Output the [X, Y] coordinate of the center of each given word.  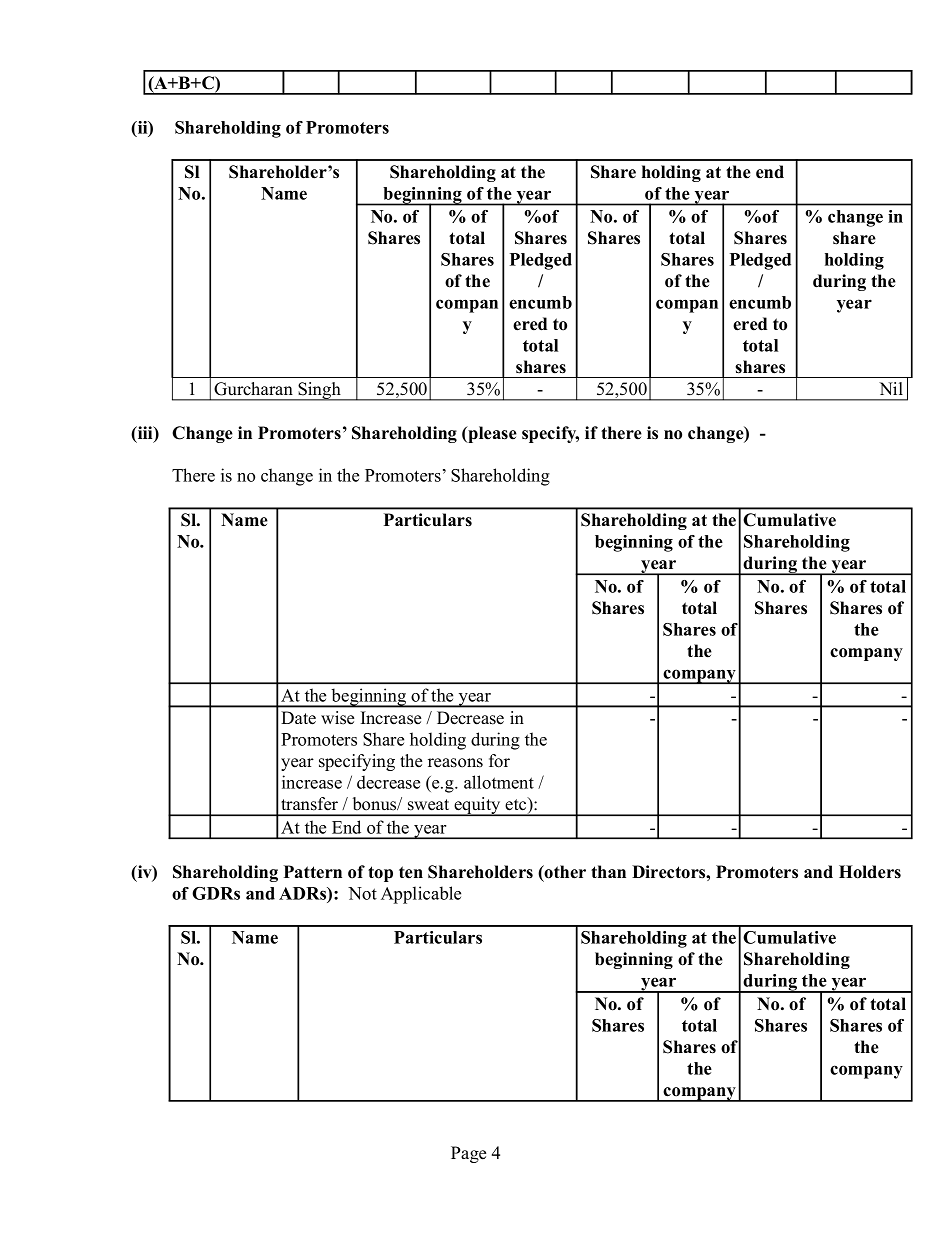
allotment [499, 782]
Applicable [421, 895]
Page [468, 1154]
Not [362, 893]
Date [298, 718]
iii [145, 432]
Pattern [313, 872]
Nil [891, 388]
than [608, 871]
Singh [319, 391]
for [499, 761]
